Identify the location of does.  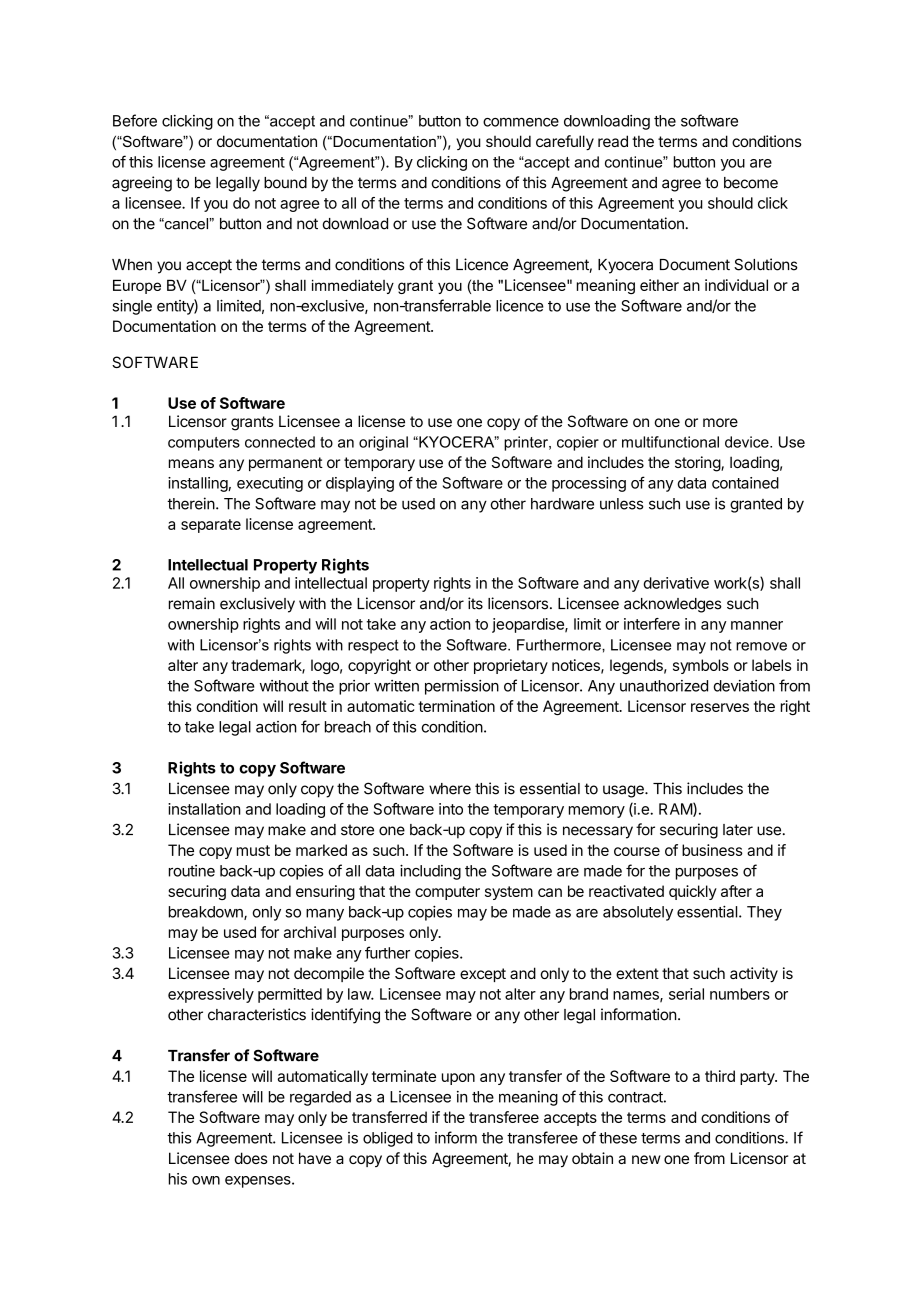
(251, 1158).
